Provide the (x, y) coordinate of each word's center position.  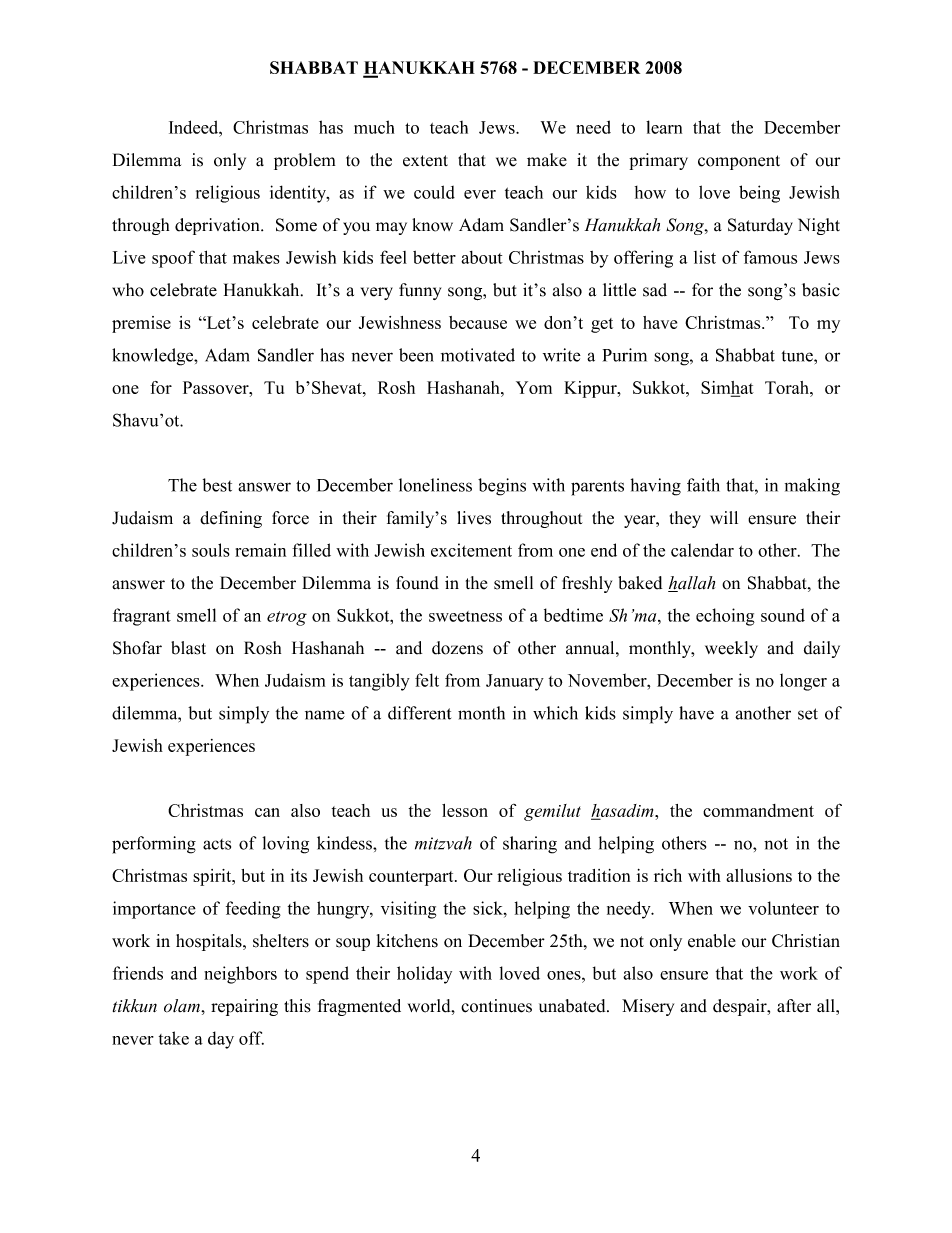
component (739, 162)
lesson (465, 810)
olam (183, 1006)
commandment (758, 810)
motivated (478, 355)
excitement (471, 550)
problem (304, 161)
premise (141, 324)
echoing (725, 617)
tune (798, 356)
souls (211, 550)
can (267, 812)
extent (425, 161)
